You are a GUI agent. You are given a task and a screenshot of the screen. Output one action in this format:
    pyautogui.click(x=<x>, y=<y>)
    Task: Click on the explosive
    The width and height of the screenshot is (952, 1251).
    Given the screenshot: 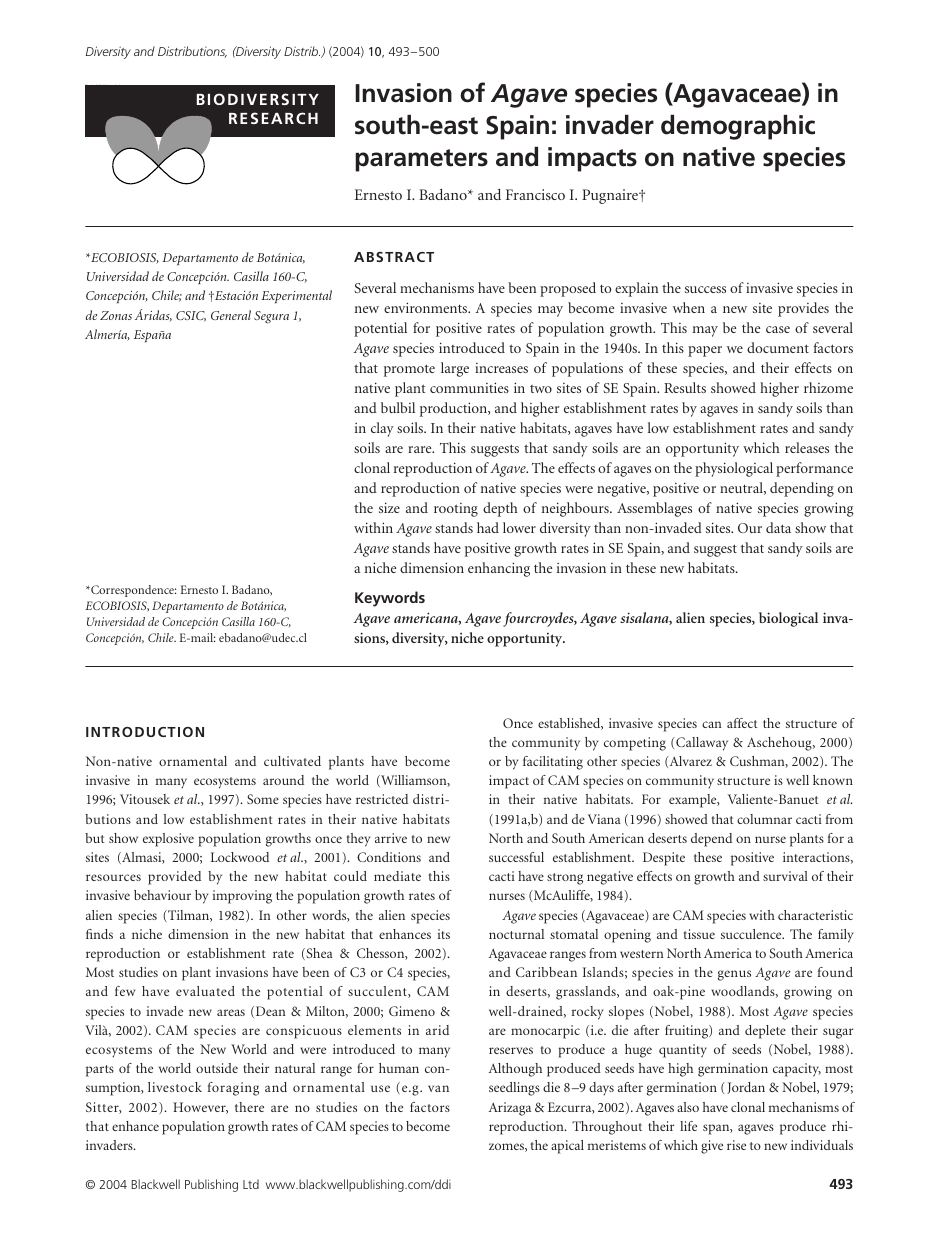 What is the action you would take?
    pyautogui.click(x=168, y=840)
